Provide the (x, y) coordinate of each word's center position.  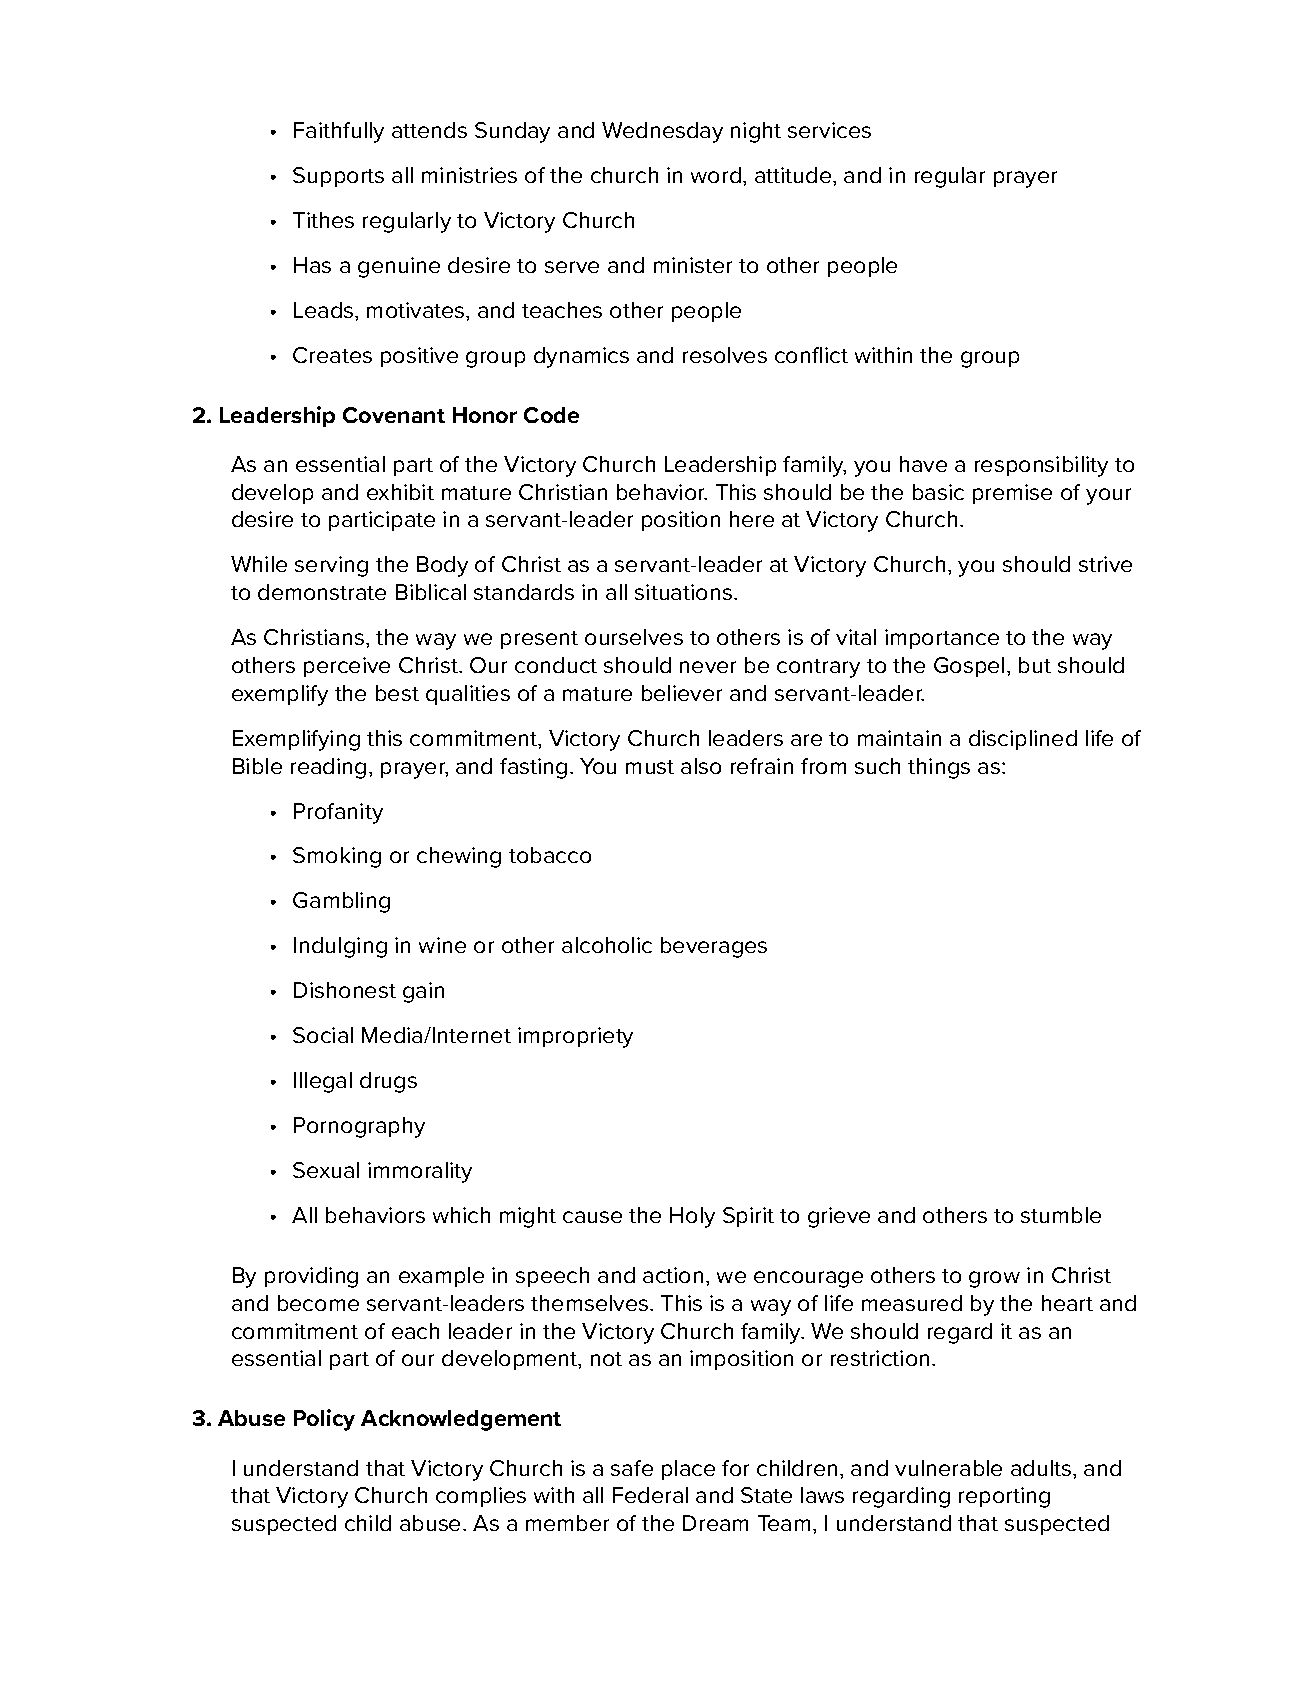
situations (683, 592)
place (688, 1470)
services (829, 130)
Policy (324, 1420)
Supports (338, 177)
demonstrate (322, 592)
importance (942, 639)
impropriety (575, 1037)
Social (323, 1035)
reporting (1004, 1497)
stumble (1061, 1215)
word (716, 175)
